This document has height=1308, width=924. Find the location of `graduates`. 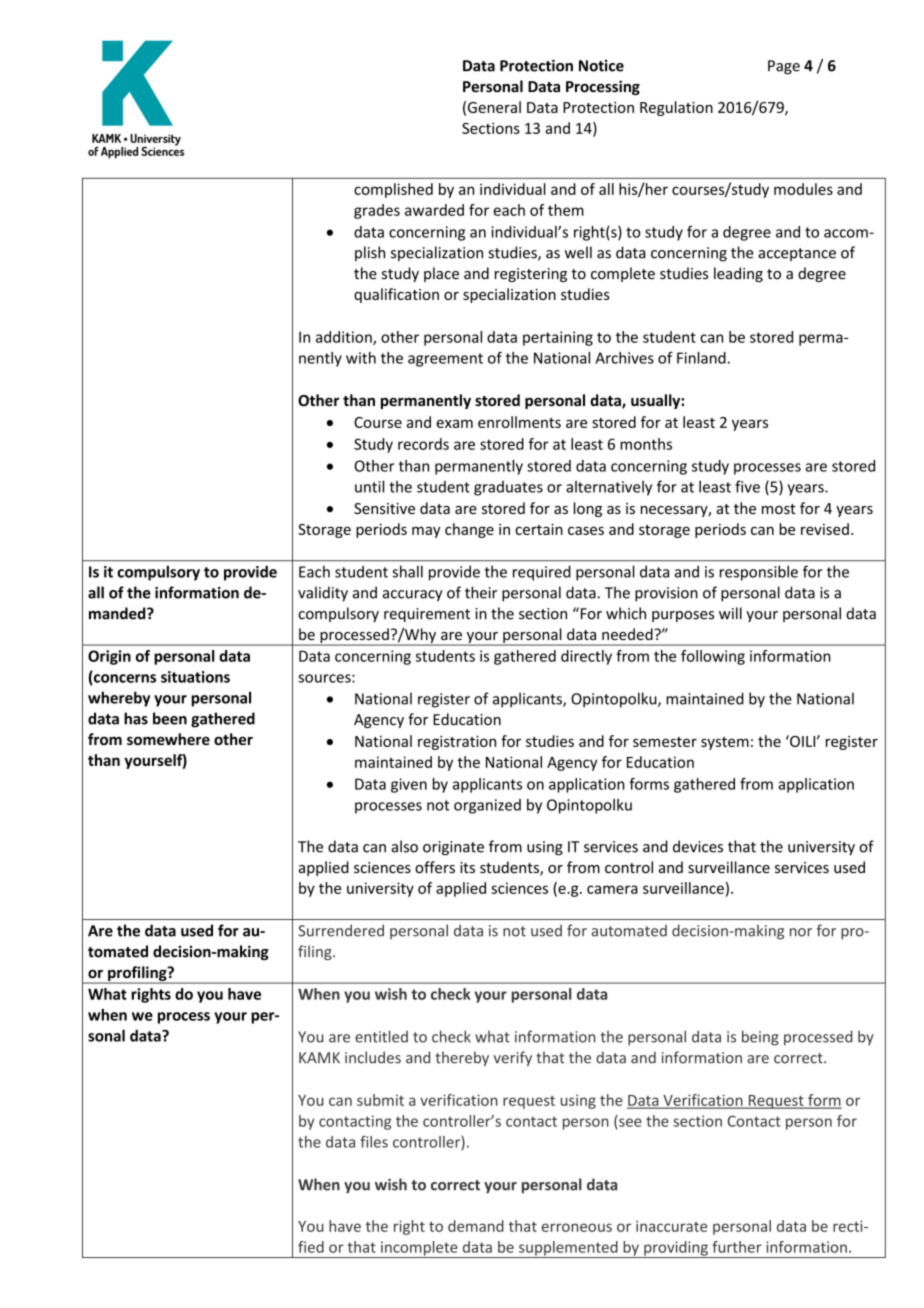

graduates is located at coordinates (508, 488).
